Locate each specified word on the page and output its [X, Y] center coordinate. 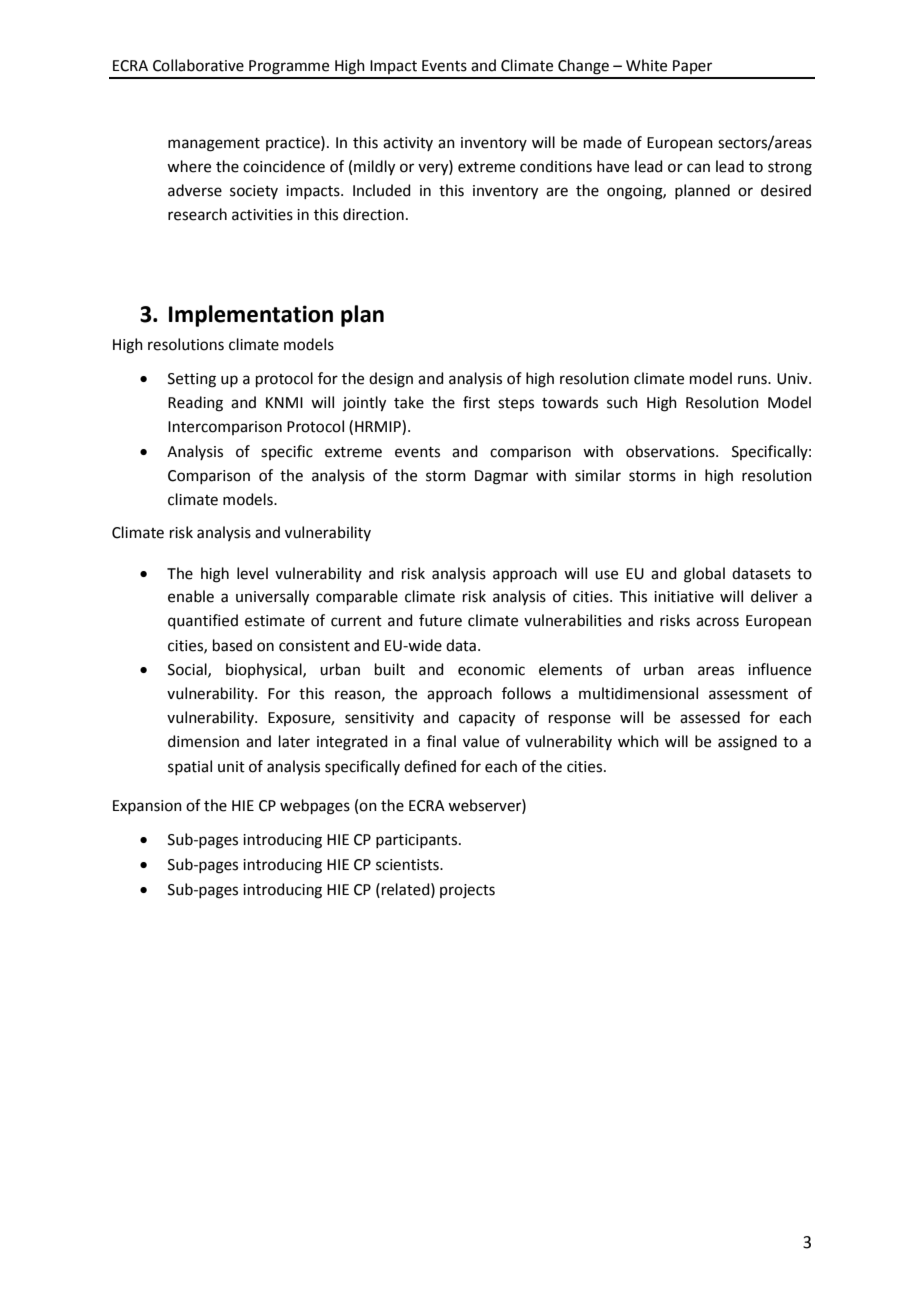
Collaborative [198, 65]
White [646, 65]
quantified [203, 621]
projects [467, 891]
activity [408, 144]
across [717, 622]
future [440, 620]
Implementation [251, 316]
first [476, 402]
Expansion [147, 807]
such [622, 402]
